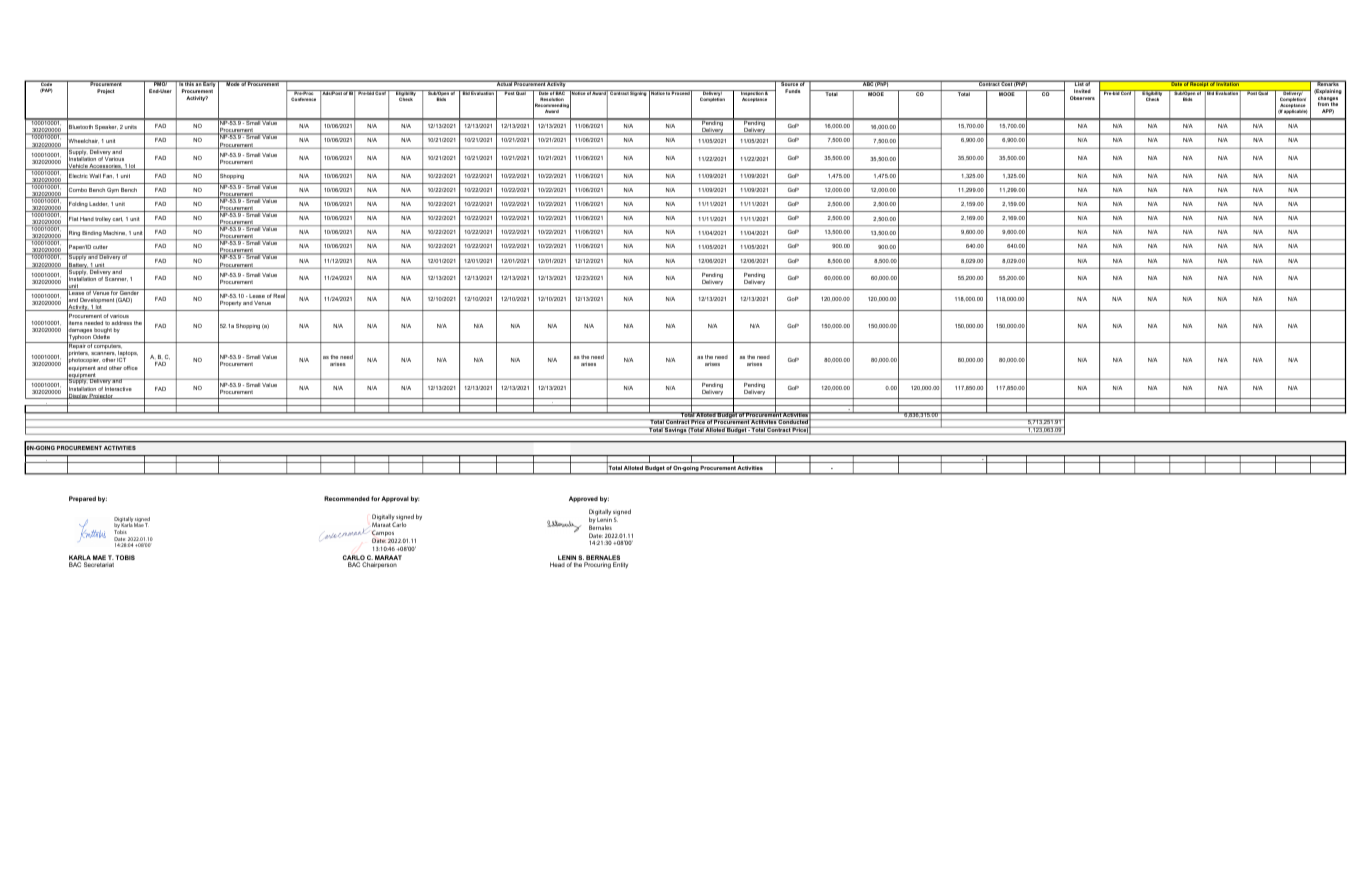 The image size is (1372, 887). What do you see at coordinates (100, 247) in the page?
I see `cutter` at bounding box center [100, 247].
